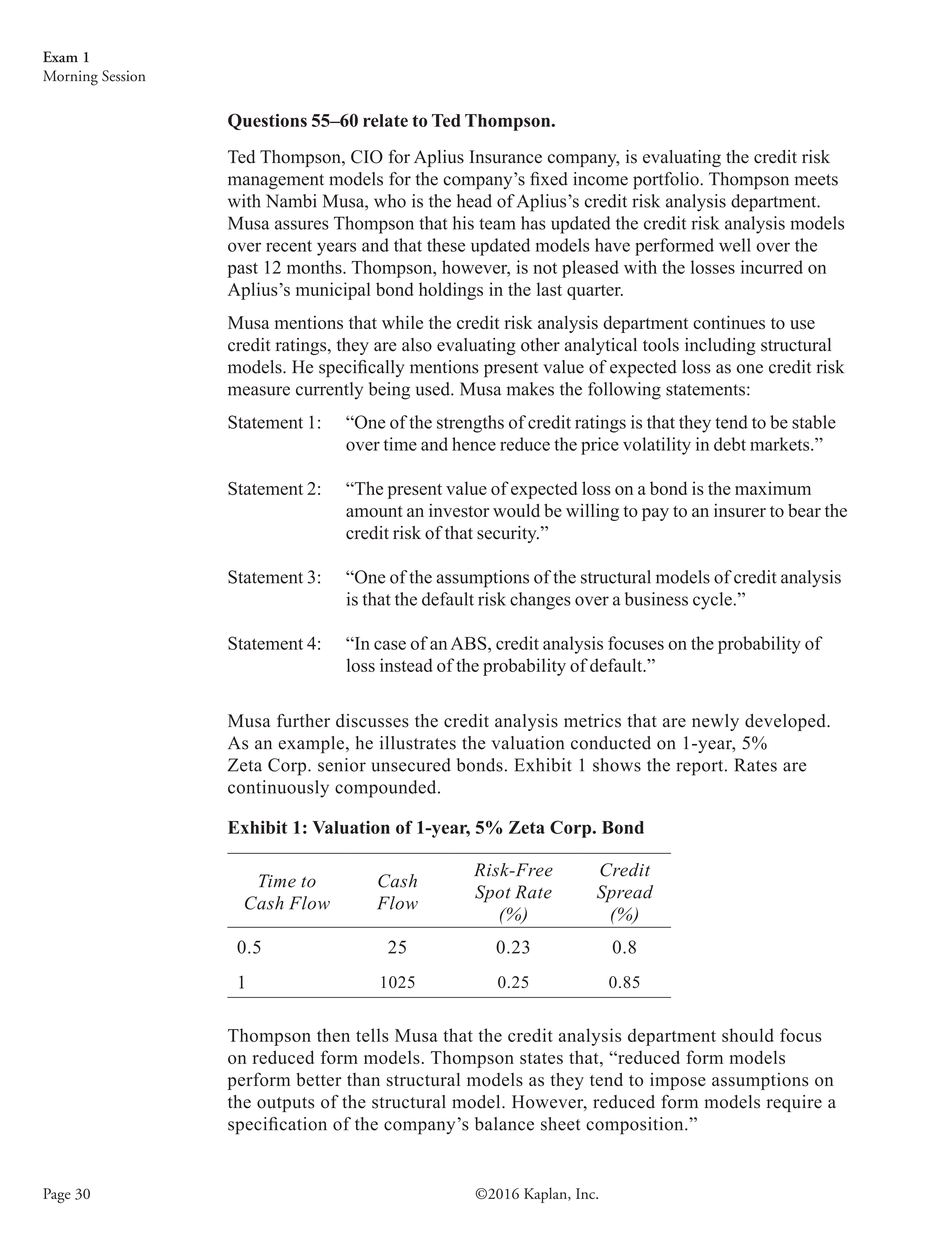 This screenshot has height=1237, width=952. I want to click on debt, so click(730, 444).
